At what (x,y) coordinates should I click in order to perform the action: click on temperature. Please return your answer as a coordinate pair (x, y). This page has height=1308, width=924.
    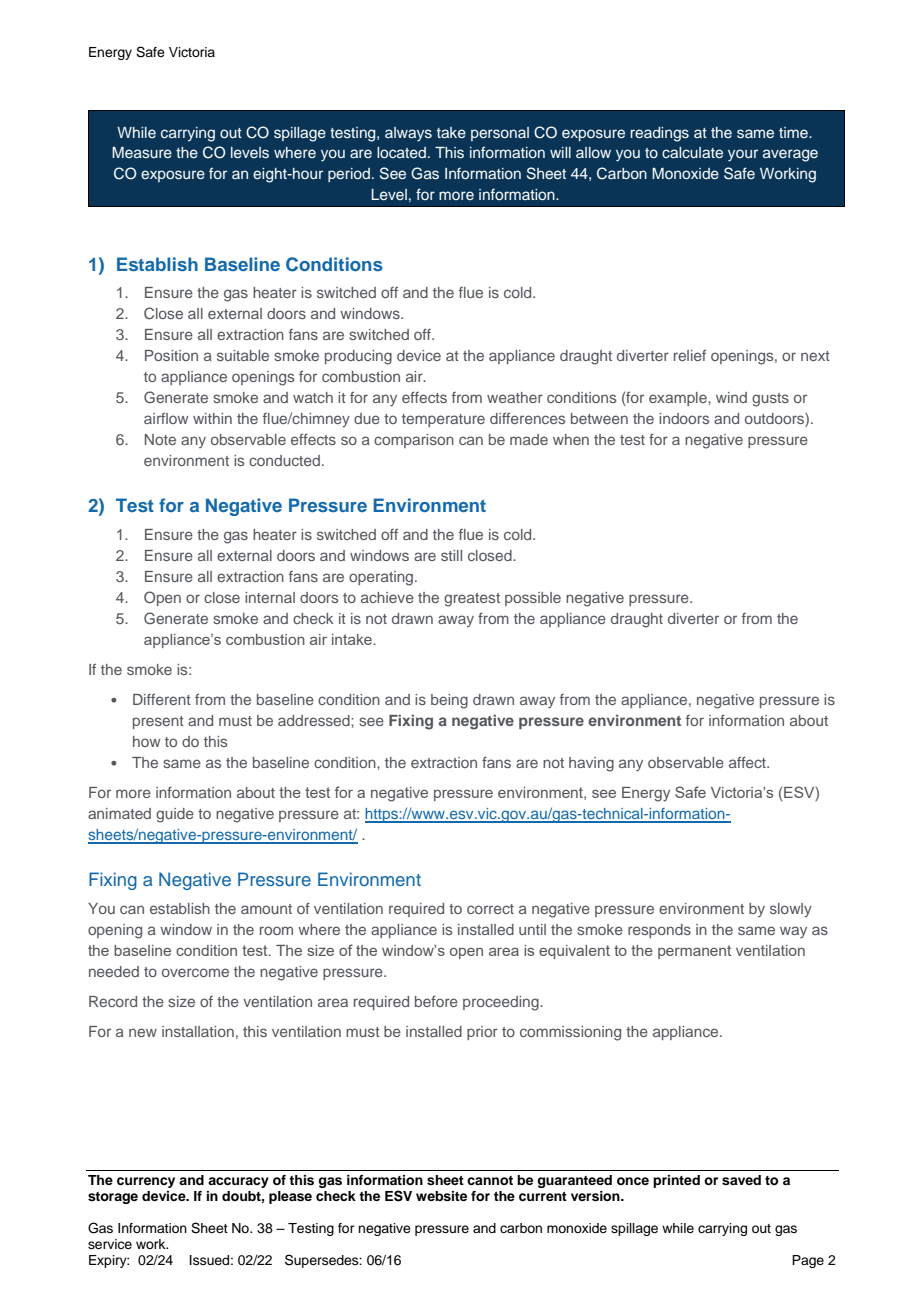
    Looking at the image, I should click on (443, 420).
